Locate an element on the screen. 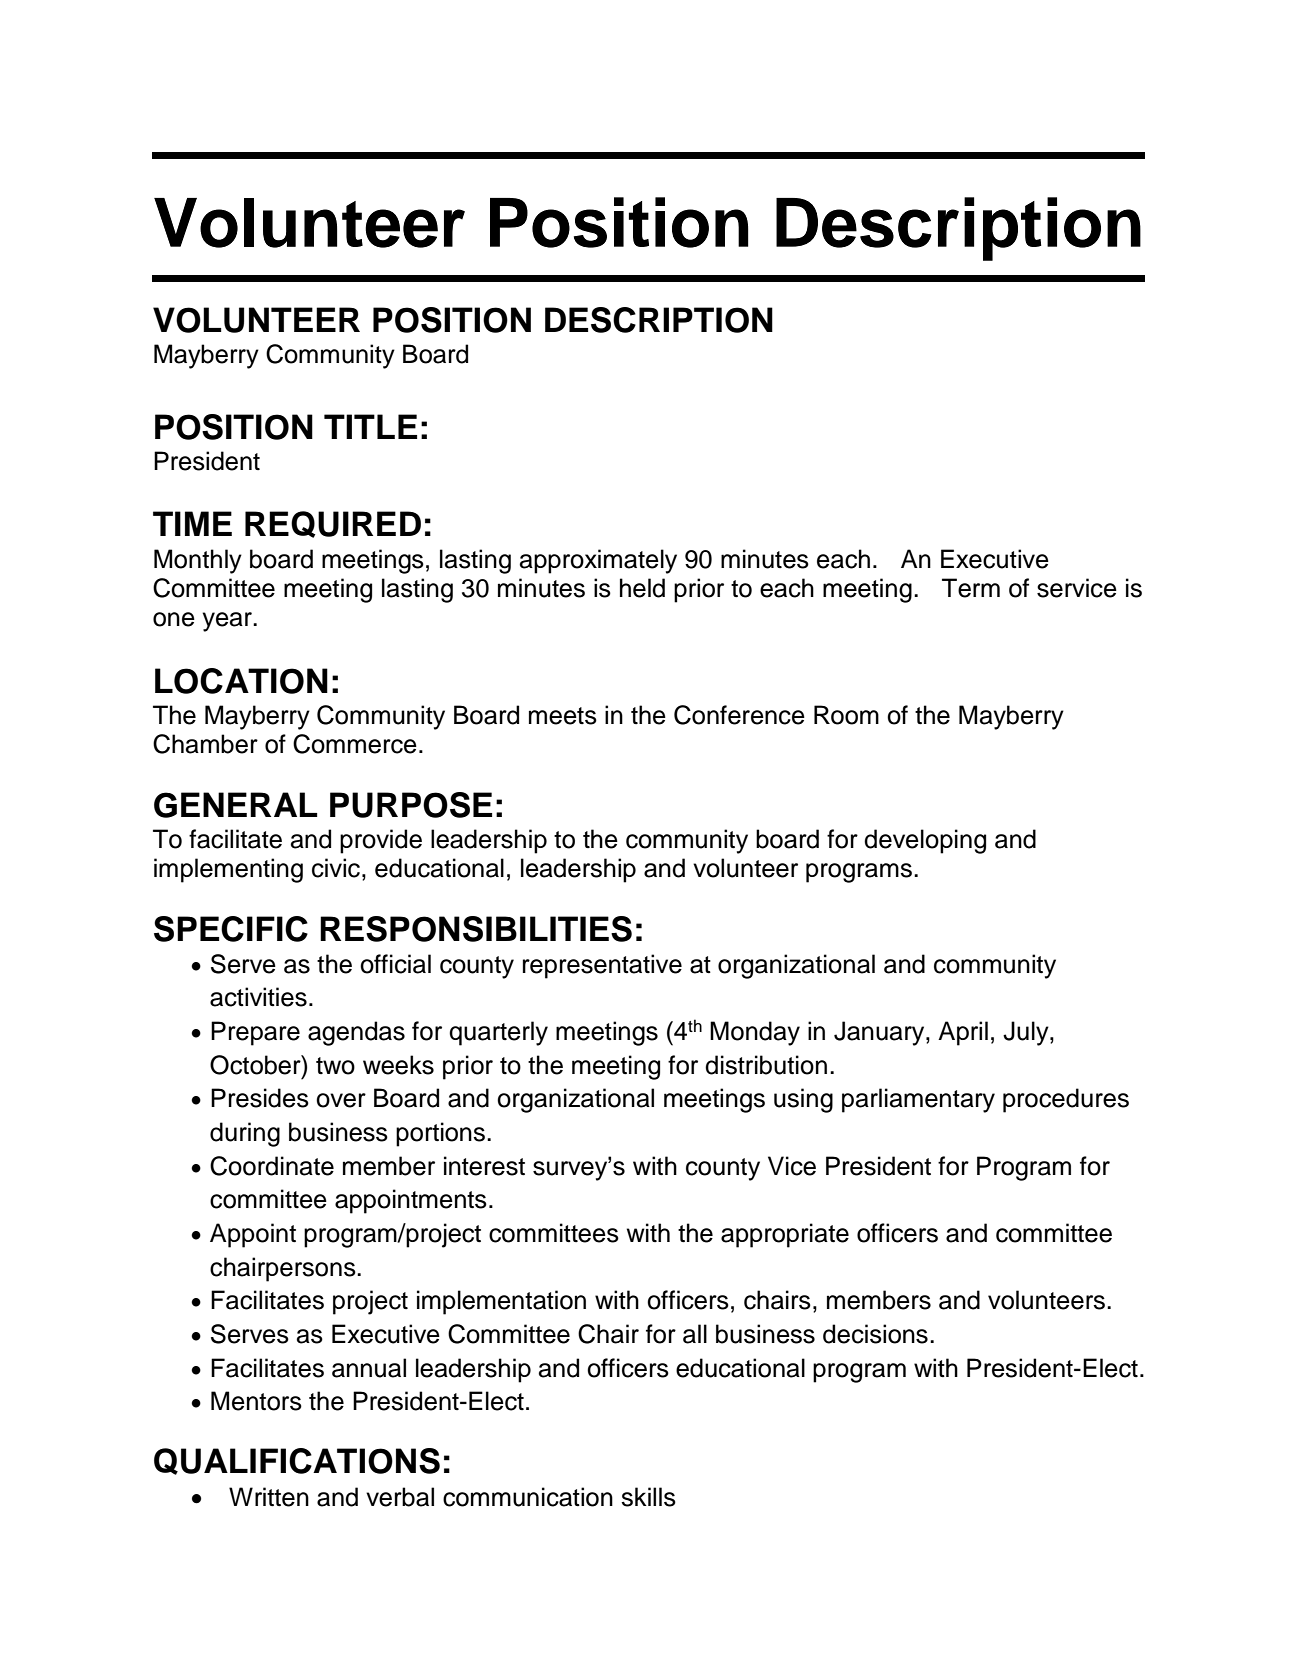 The height and width of the screenshot is (1680, 1298). TITLE is located at coordinates (370, 426).
